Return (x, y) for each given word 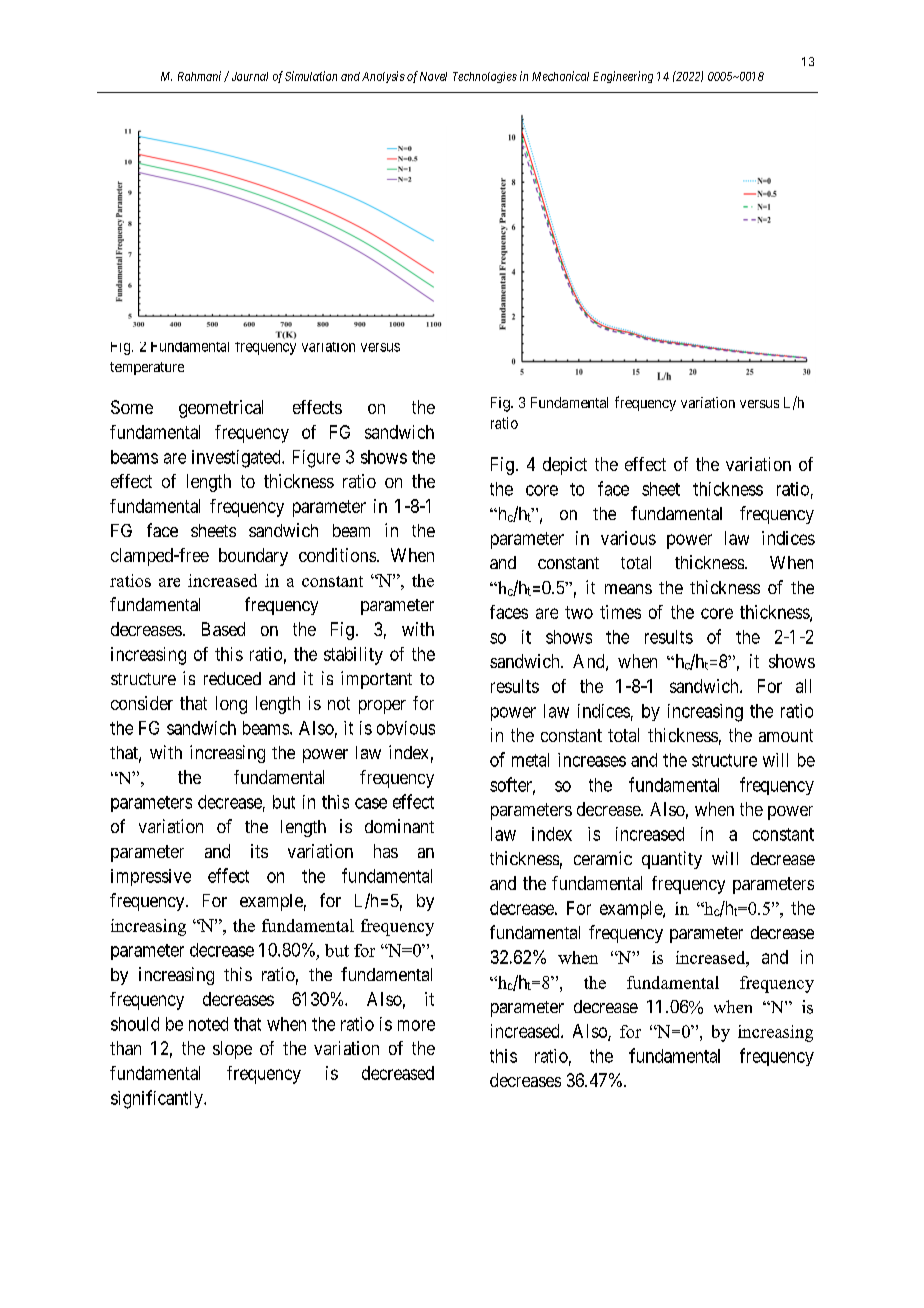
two (579, 612)
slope (232, 1050)
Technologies (485, 77)
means (628, 589)
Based (223, 629)
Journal (250, 76)
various (628, 538)
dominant (399, 826)
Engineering (623, 77)
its (259, 851)
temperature (147, 368)
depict (565, 466)
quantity (672, 860)
